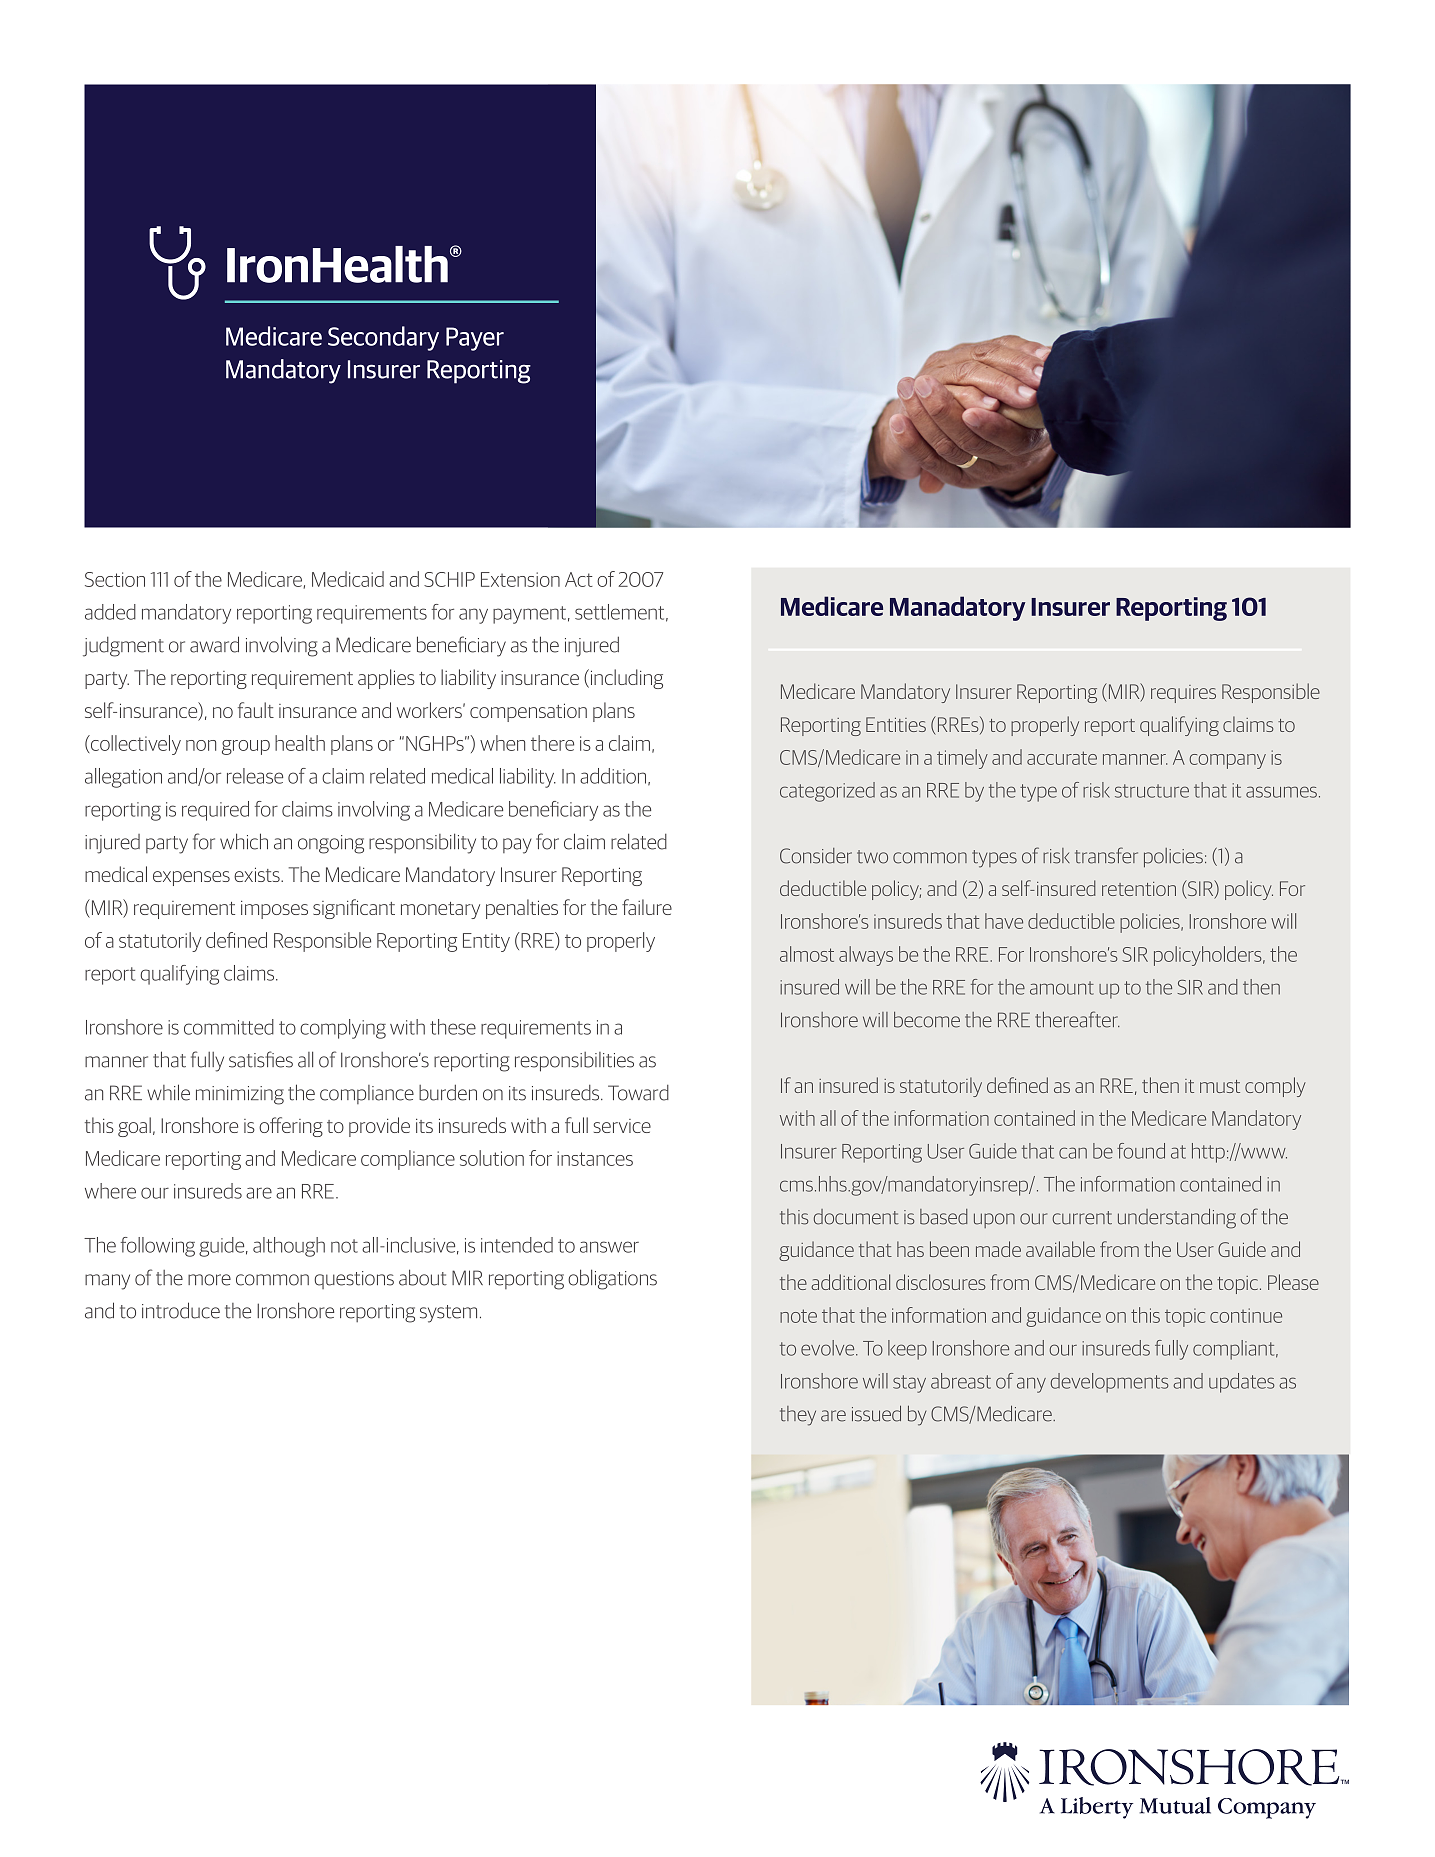 The height and width of the screenshot is (1857, 1435). Describe the element at coordinates (291, 1127) in the screenshot. I see `offering` at that location.
